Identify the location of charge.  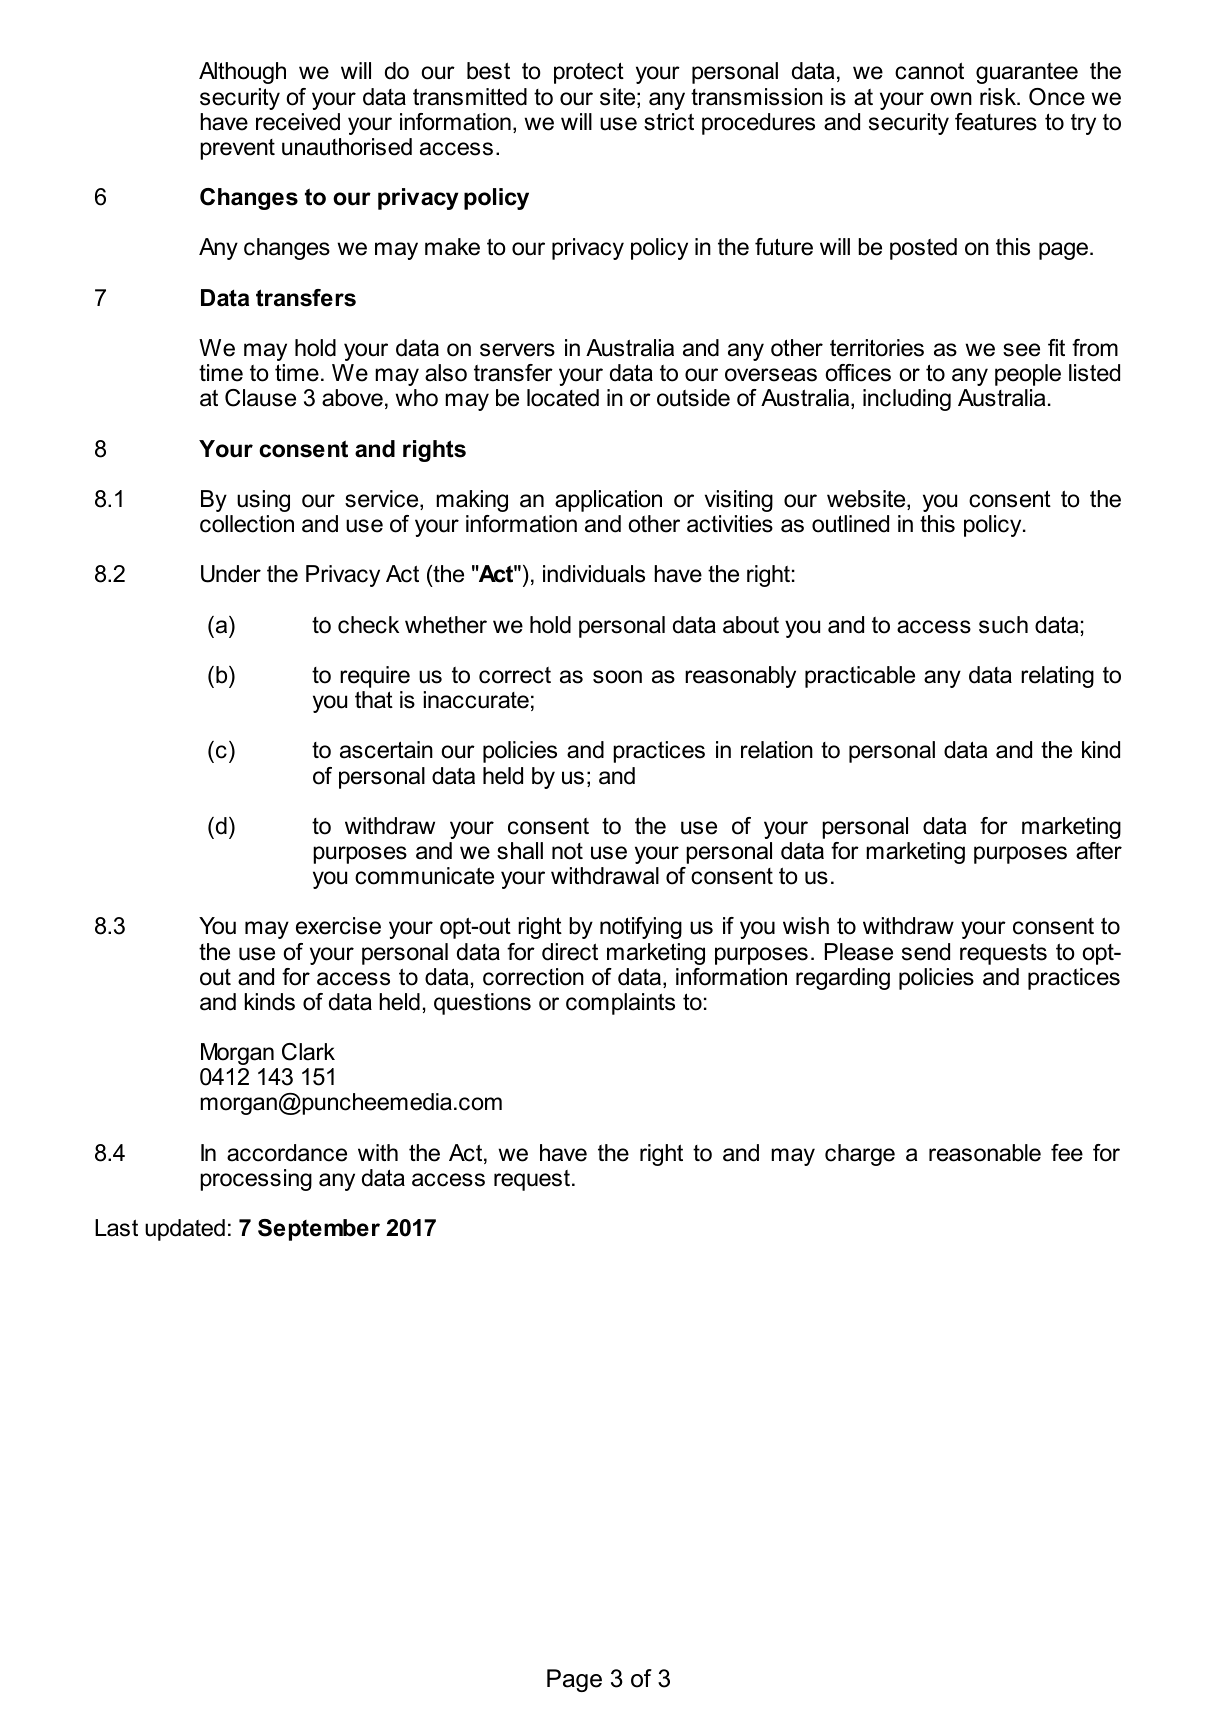
(860, 1155).
